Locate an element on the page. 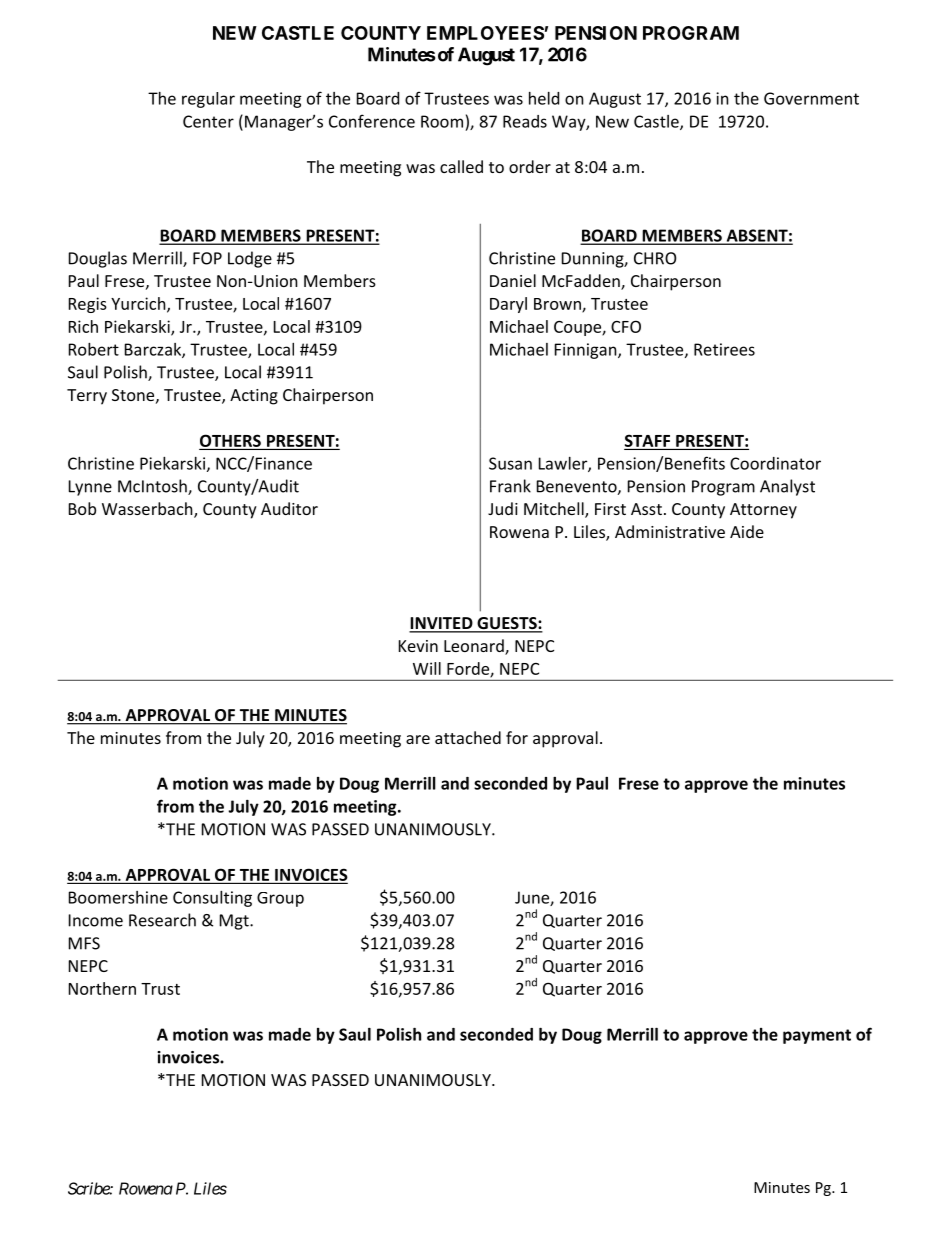 Image resolution: width=952 pixels, height=1233 pixels. Daryl is located at coordinates (508, 305).
